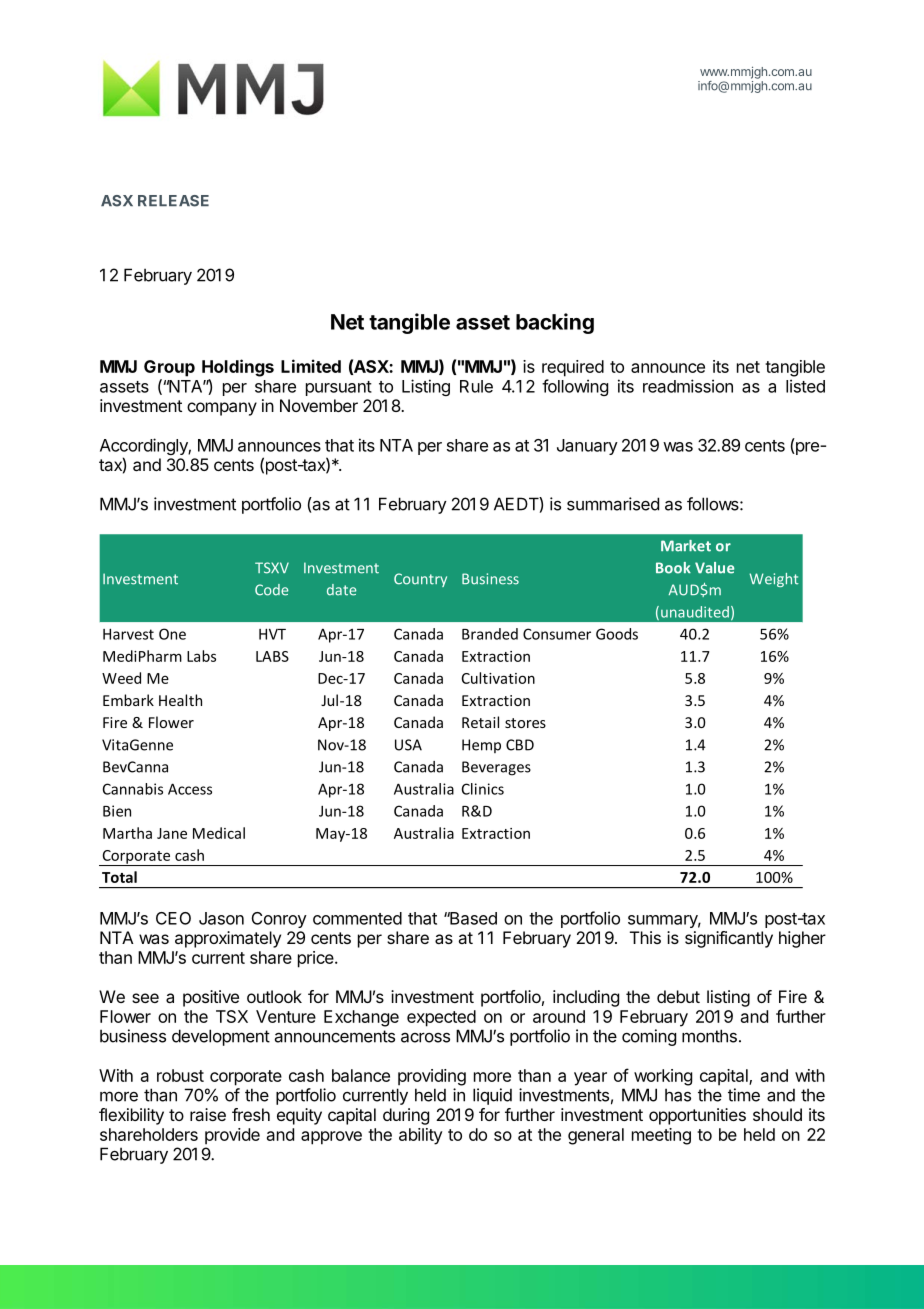 Image resolution: width=924 pixels, height=1309 pixels. Describe the element at coordinates (420, 580) in the screenshot. I see `Country` at that location.
